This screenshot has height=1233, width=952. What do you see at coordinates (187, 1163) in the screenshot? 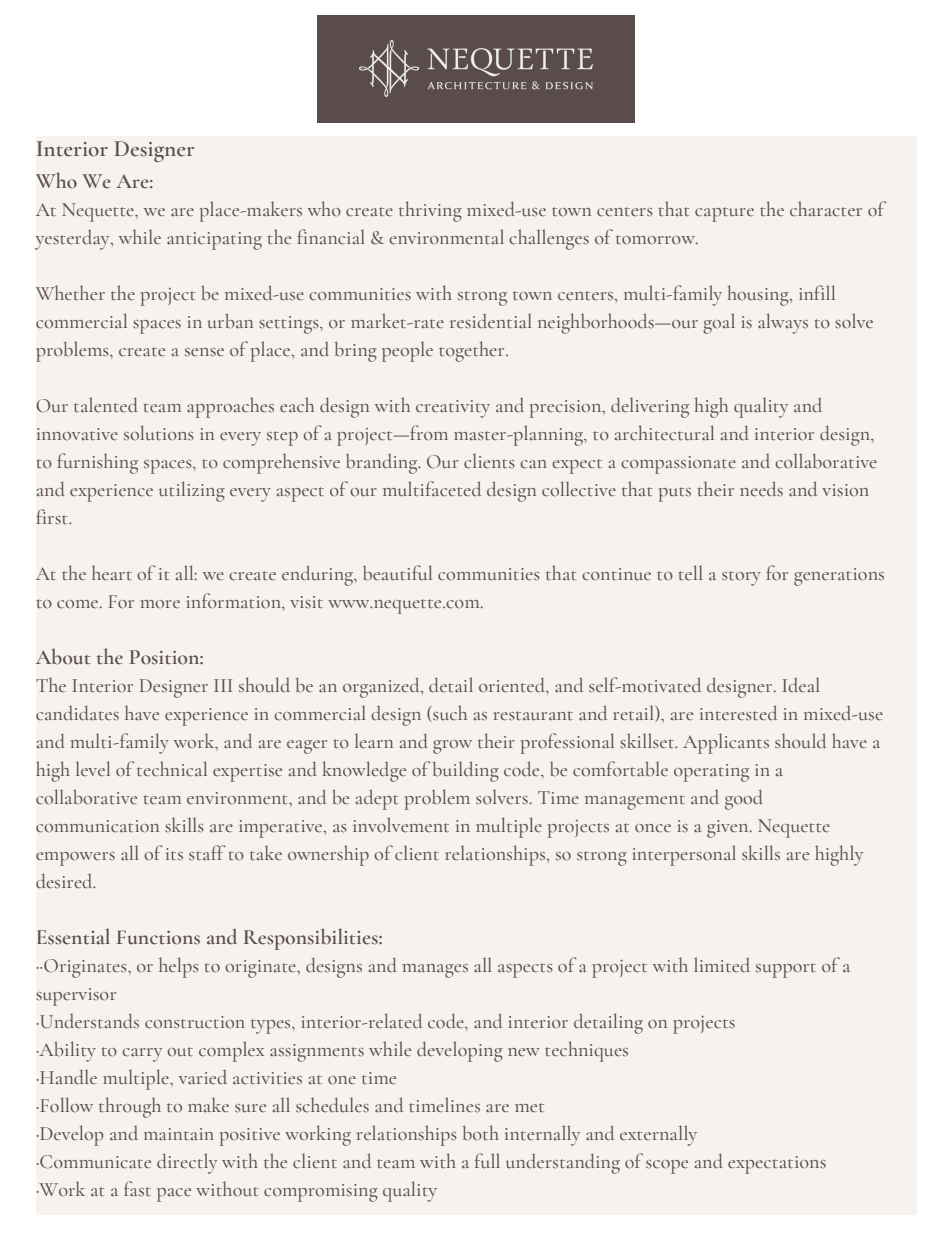
I see `directly` at bounding box center [187, 1163].
